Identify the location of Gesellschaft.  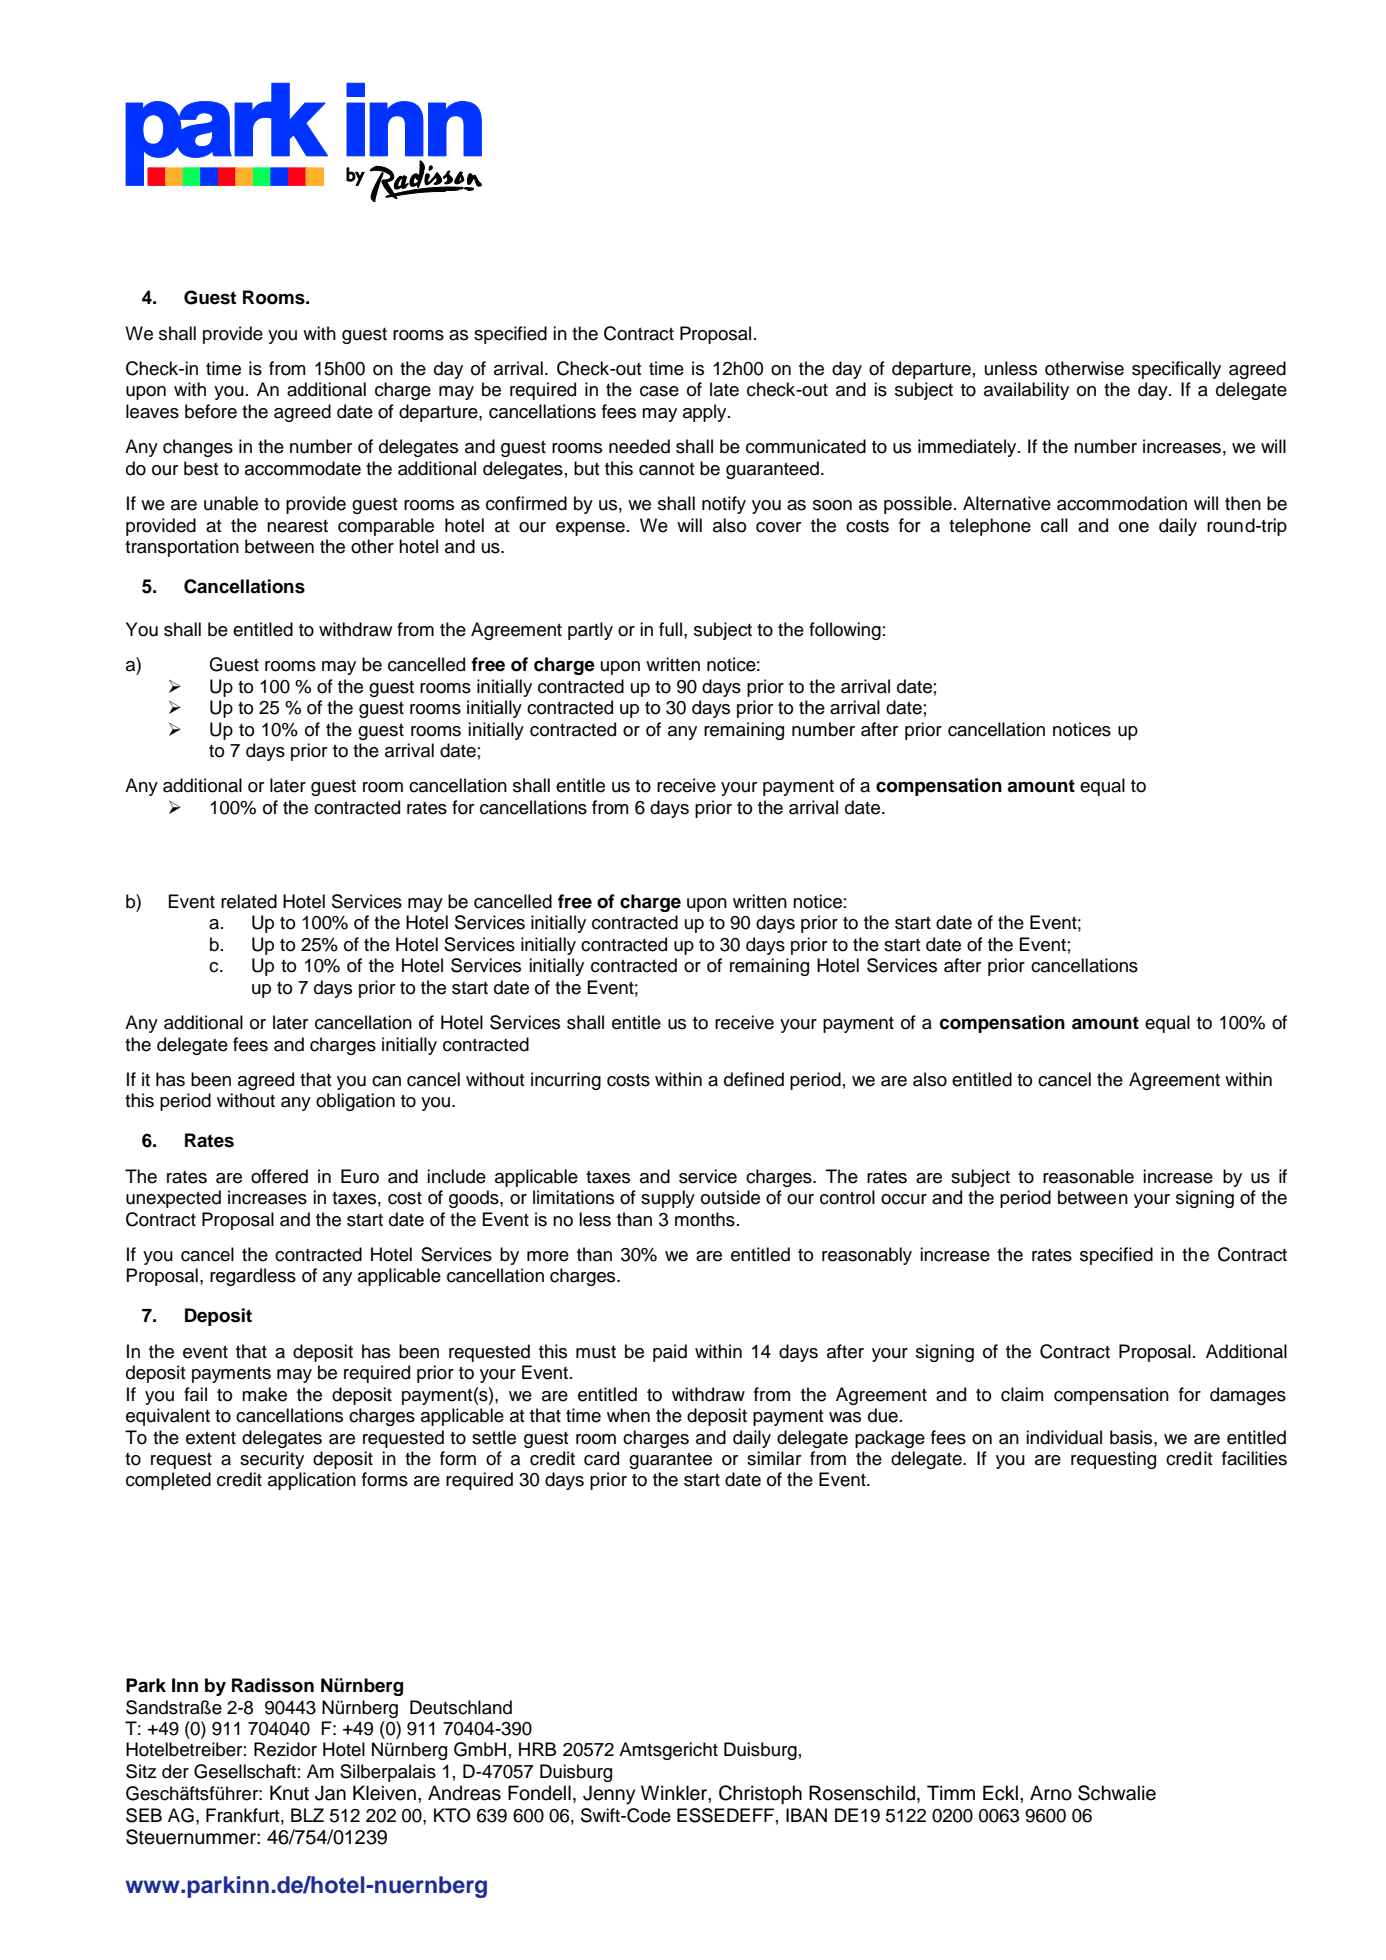
(245, 1771).
